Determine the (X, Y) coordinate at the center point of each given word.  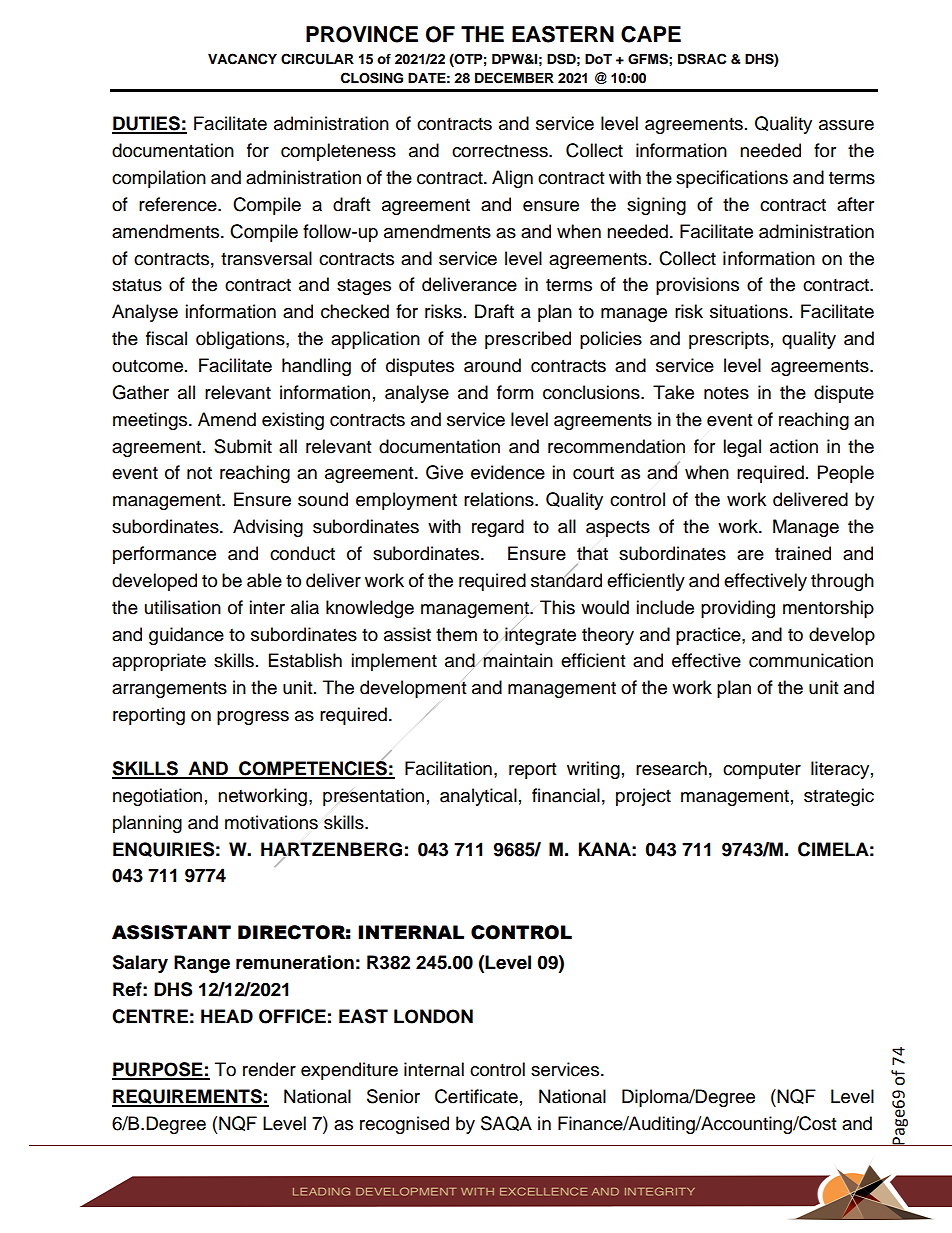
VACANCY (242, 59)
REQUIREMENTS (188, 1098)
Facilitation (448, 768)
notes (726, 393)
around (492, 365)
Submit (243, 446)
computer (762, 771)
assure (846, 125)
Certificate (476, 1096)
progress (253, 718)
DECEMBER (514, 78)
